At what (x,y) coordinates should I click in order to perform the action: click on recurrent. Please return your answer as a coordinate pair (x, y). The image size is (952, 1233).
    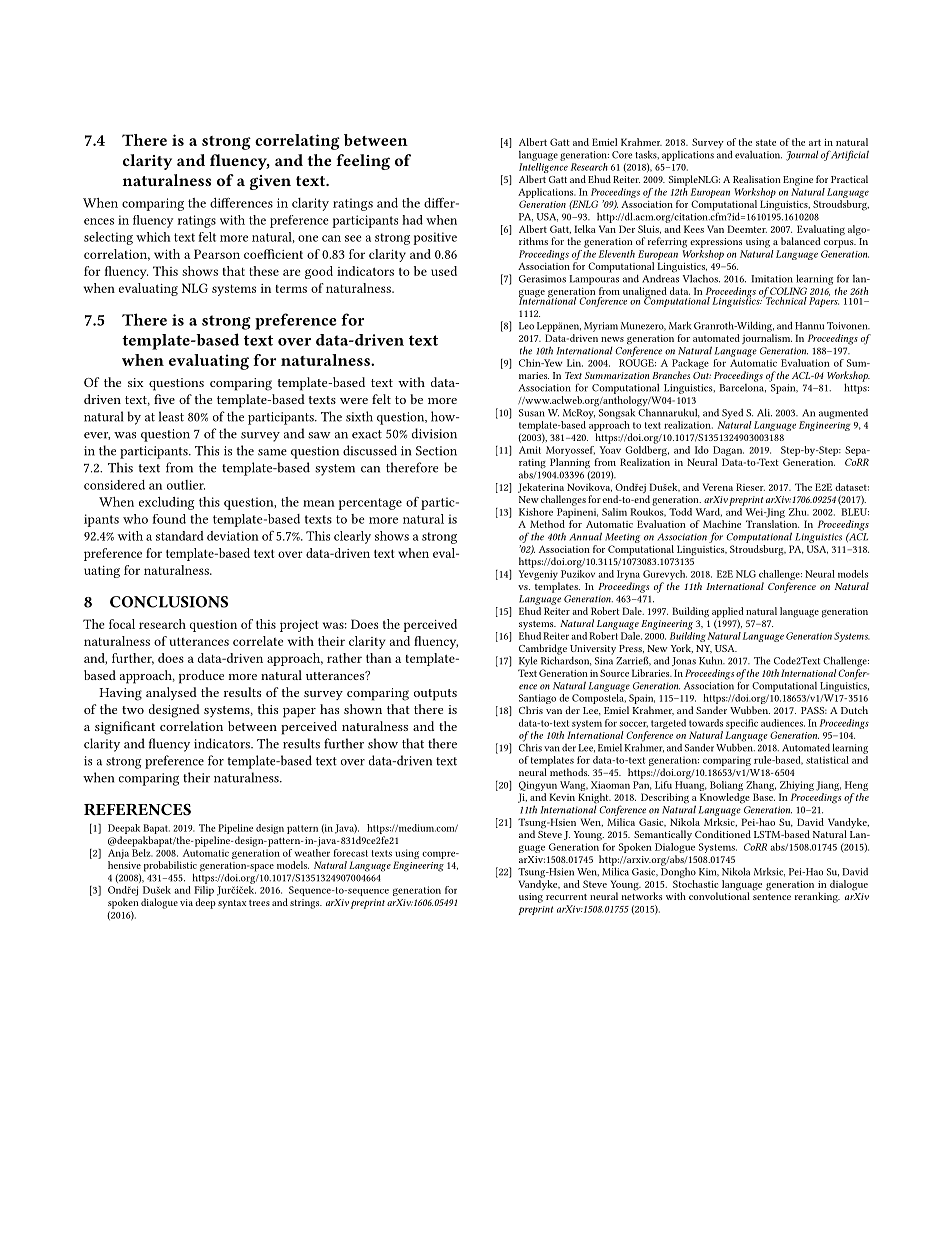
    Looking at the image, I should click on (566, 897).
